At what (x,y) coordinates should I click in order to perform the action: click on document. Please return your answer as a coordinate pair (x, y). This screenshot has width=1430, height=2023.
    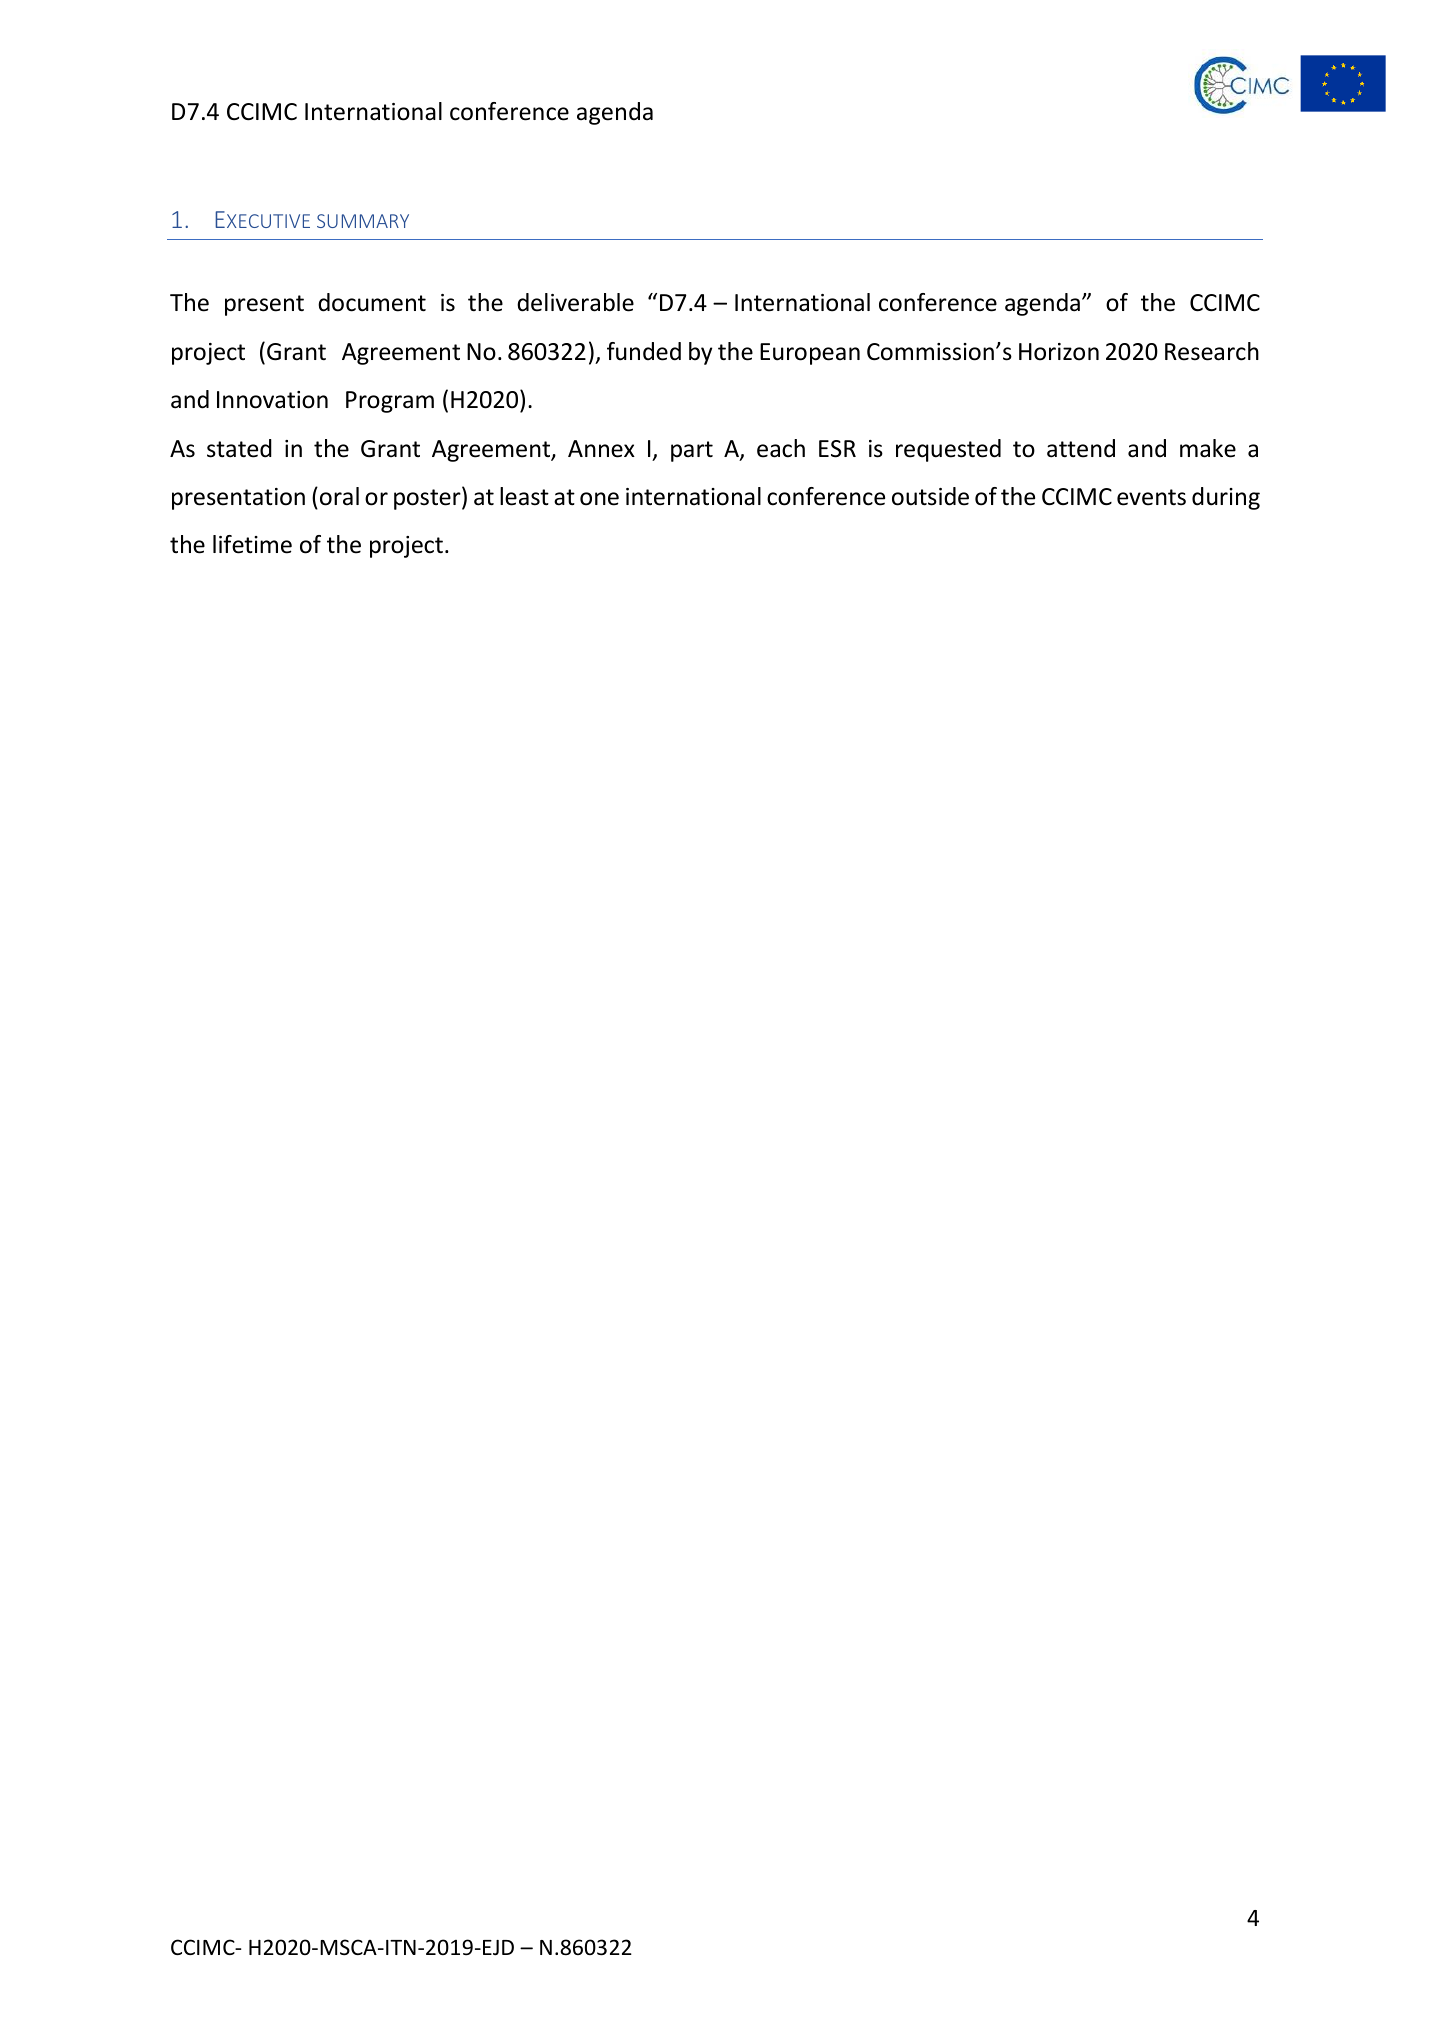
    Looking at the image, I should click on (372, 302).
